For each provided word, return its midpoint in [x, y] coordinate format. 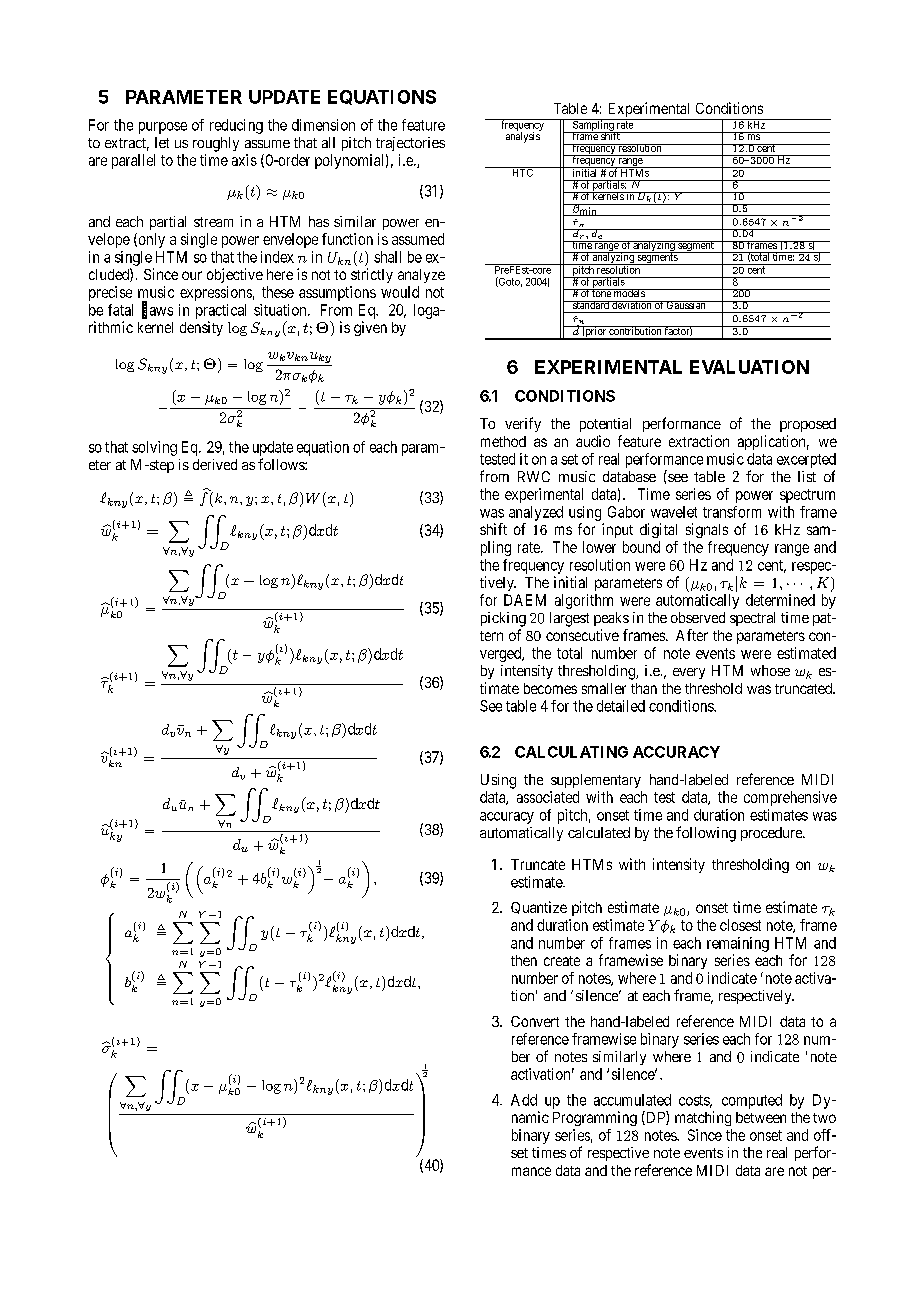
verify [523, 424]
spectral [752, 619]
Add [524, 1100]
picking [503, 619]
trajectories [410, 144]
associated [548, 797]
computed [752, 1101]
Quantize [539, 907]
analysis [523, 136]
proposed [808, 425]
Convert [535, 1021]
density [201, 328]
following [706, 834]
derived [215, 464]
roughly [216, 144]
